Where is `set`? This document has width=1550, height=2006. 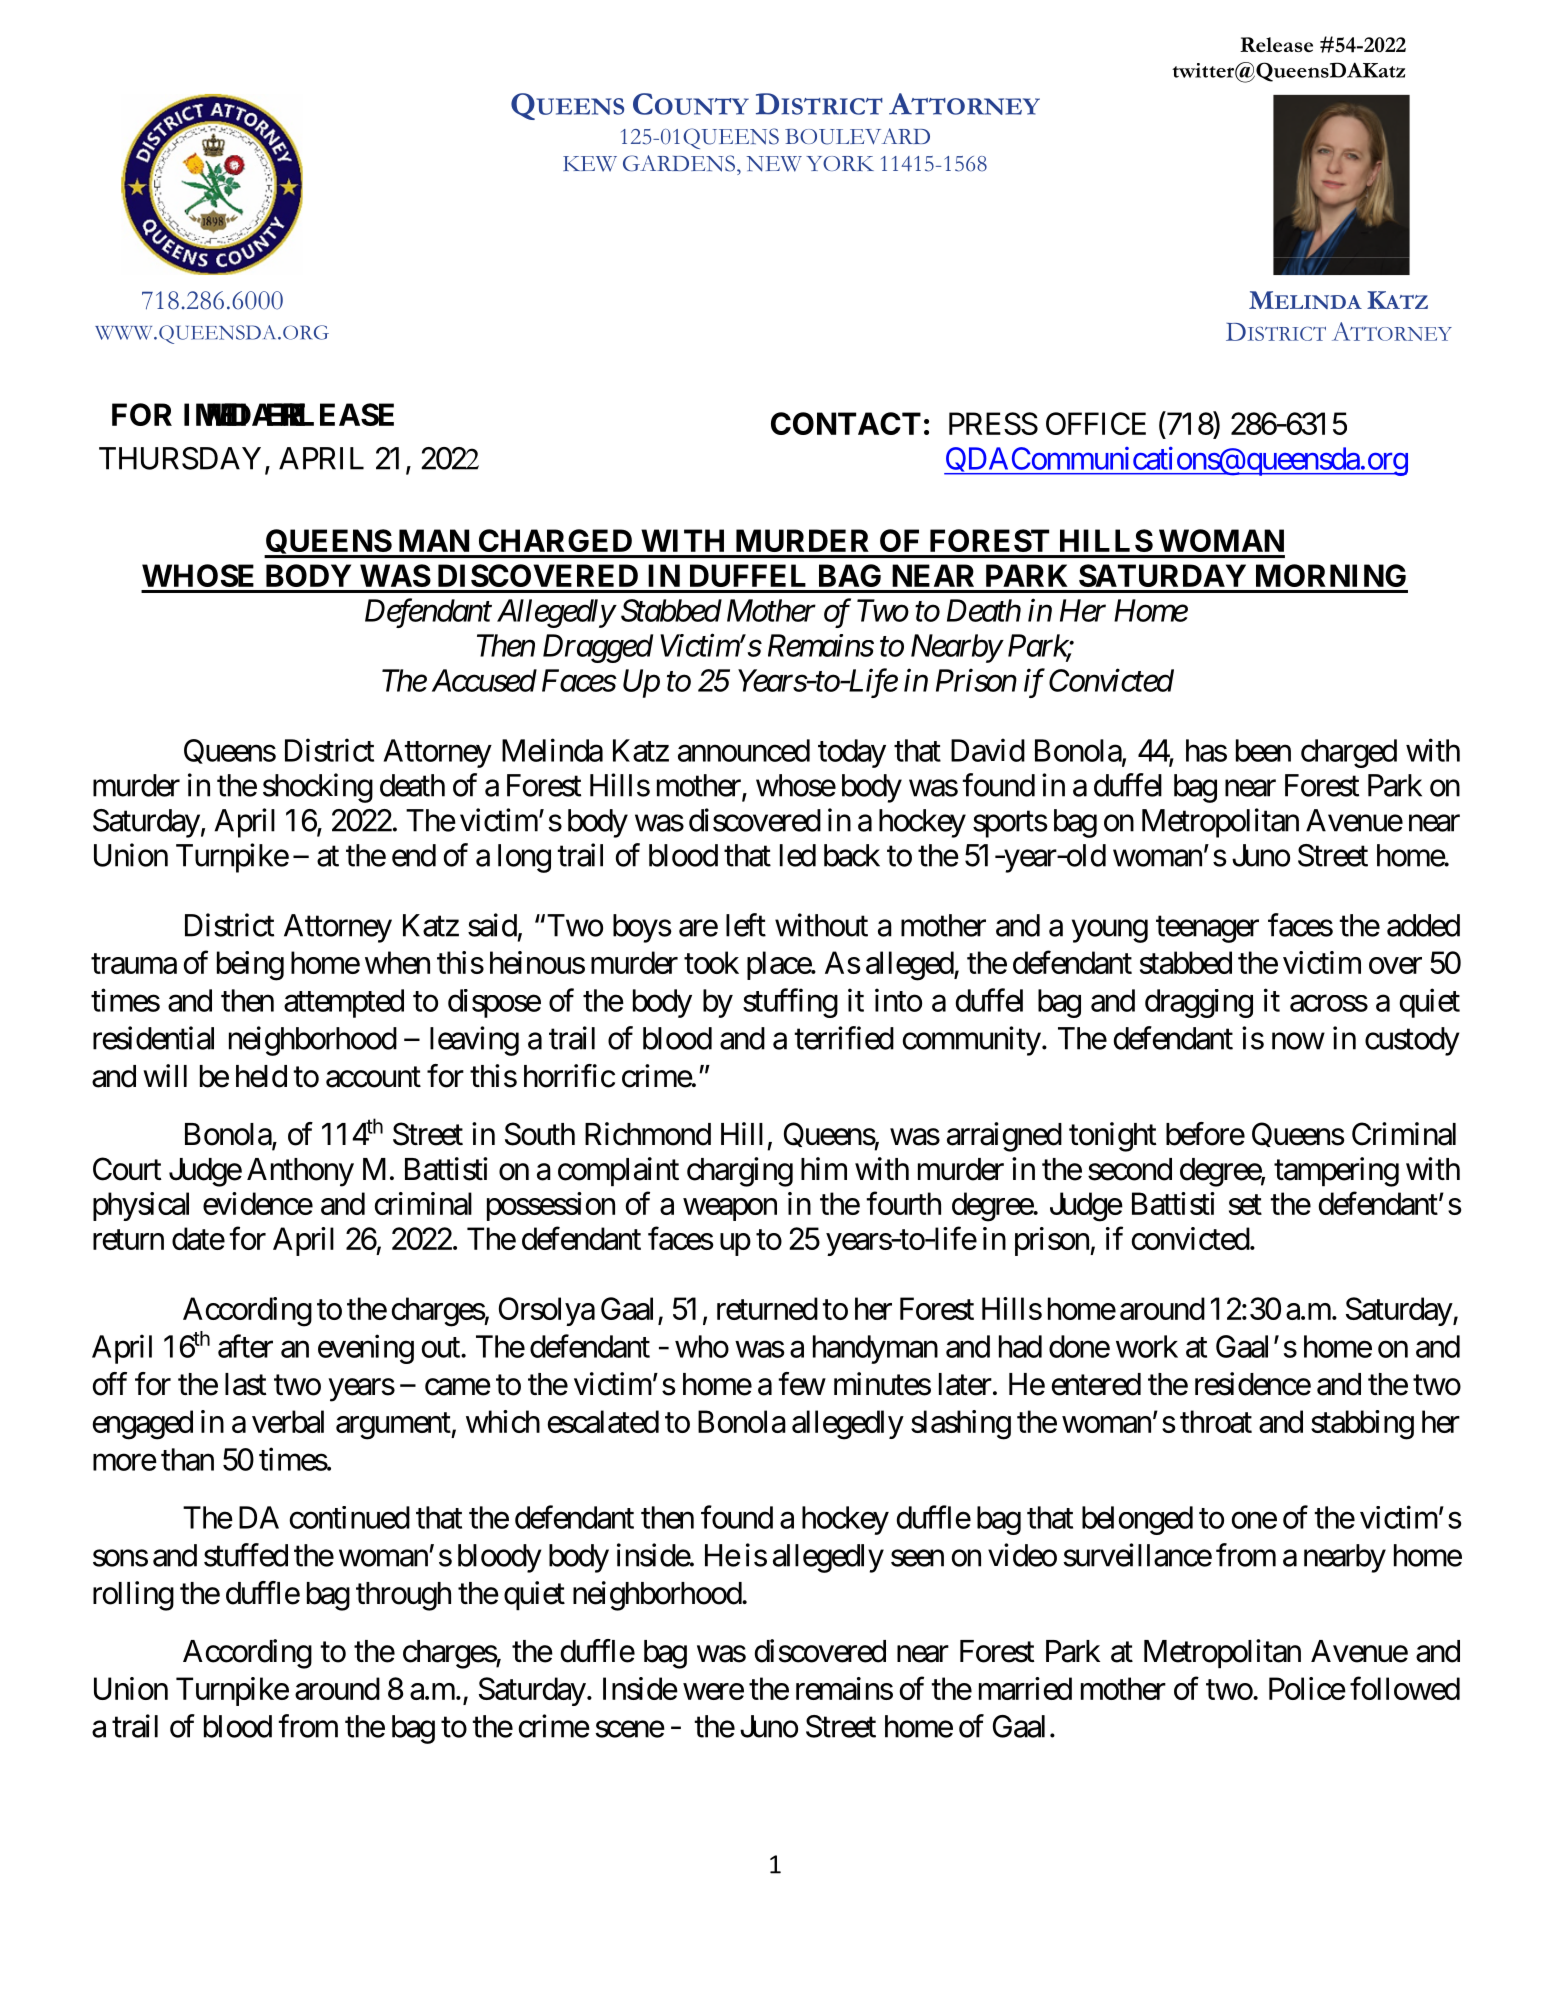
set is located at coordinates (1245, 1205).
